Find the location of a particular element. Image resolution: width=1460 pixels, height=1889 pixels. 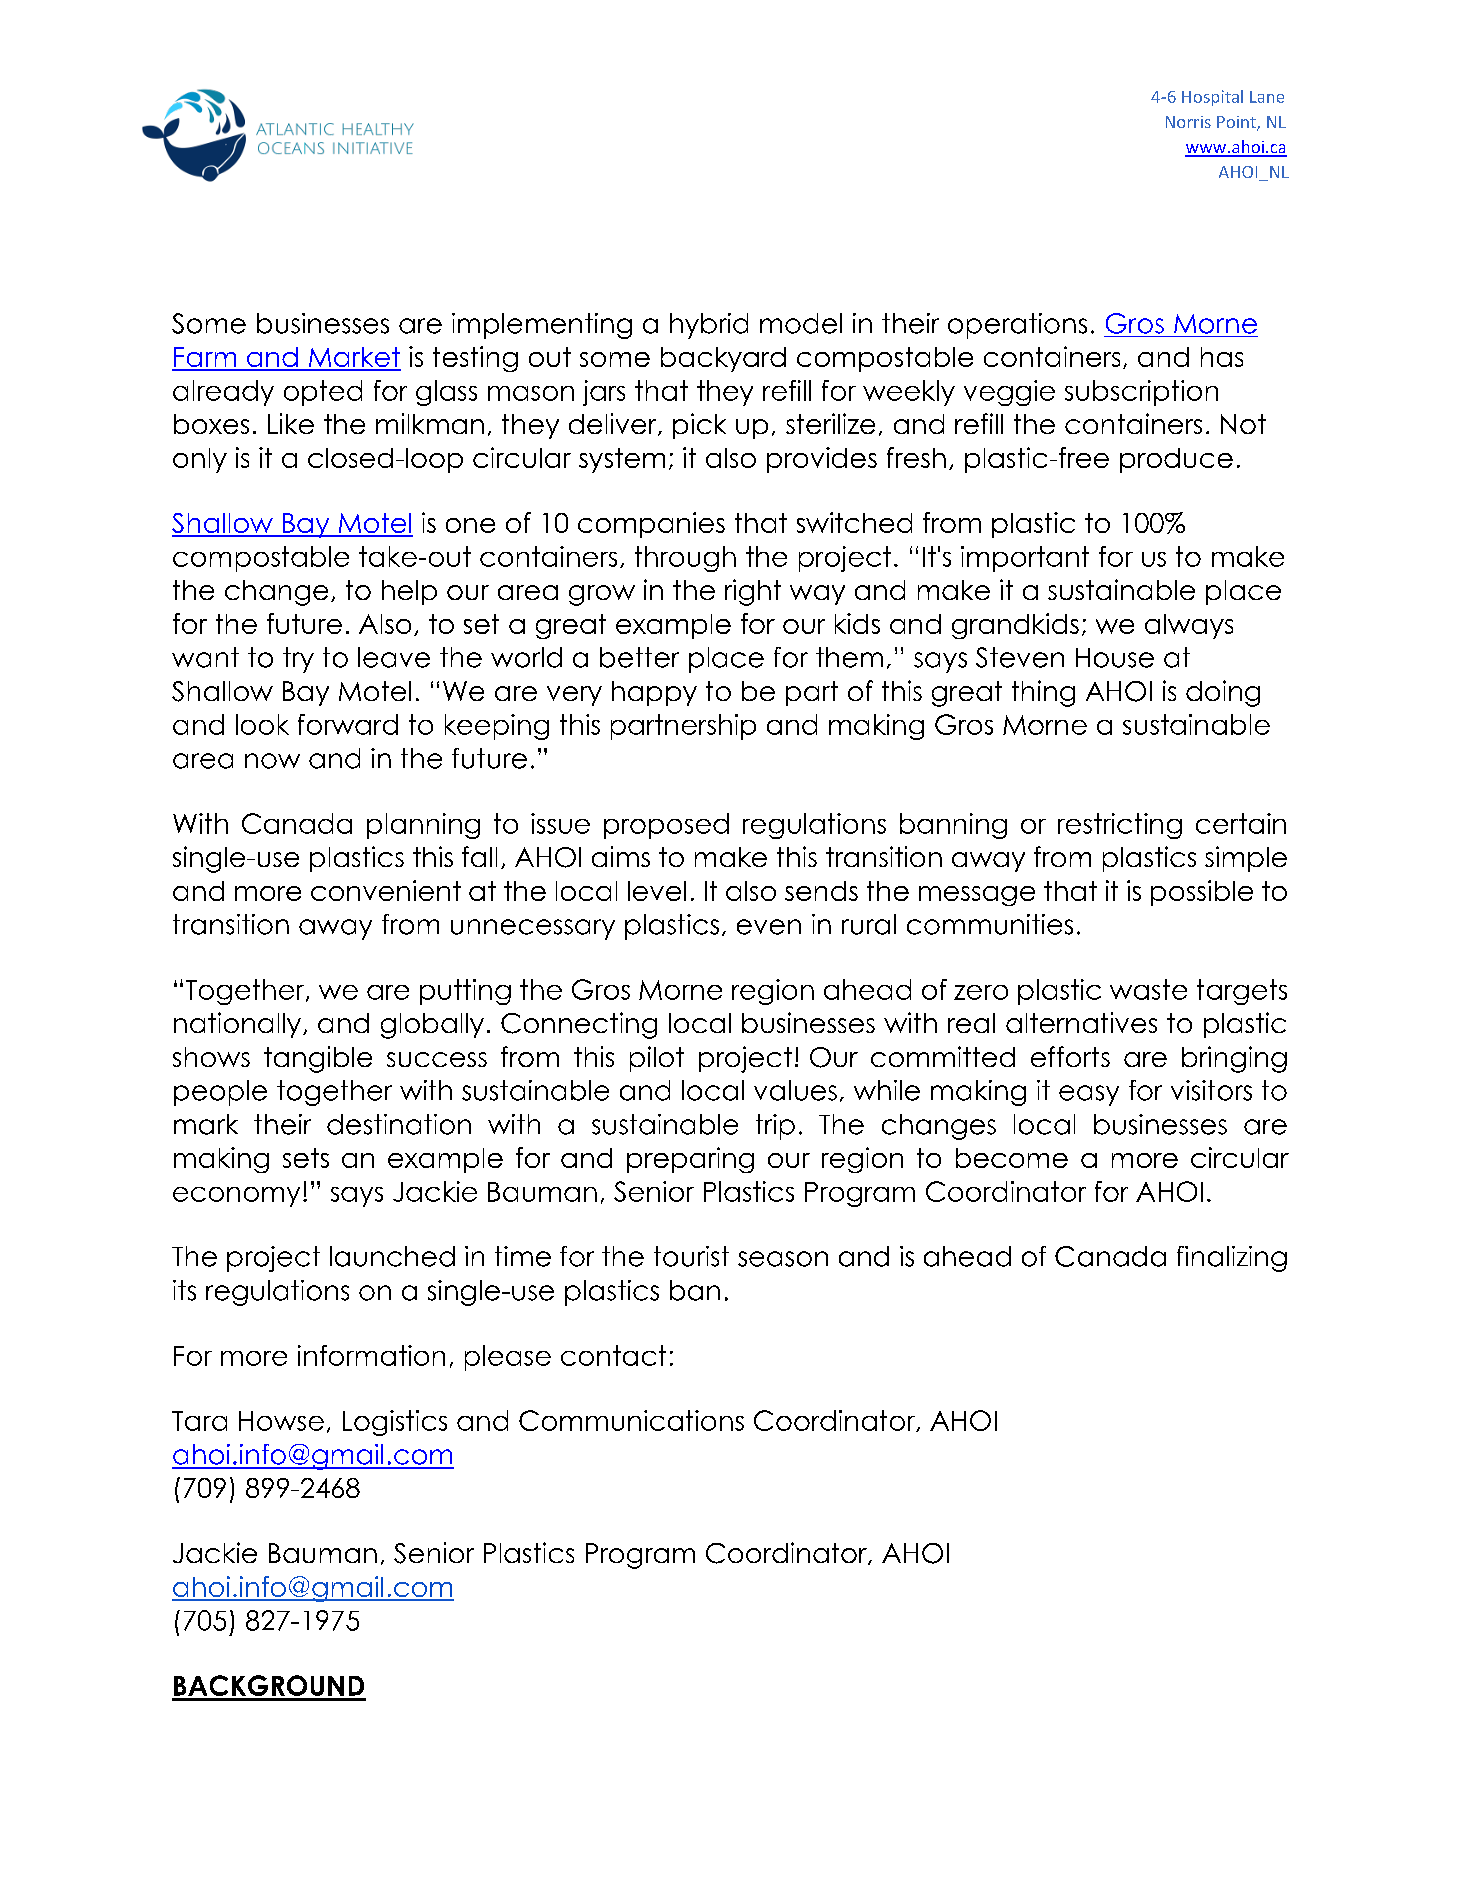

finalizing is located at coordinates (1232, 1259).
